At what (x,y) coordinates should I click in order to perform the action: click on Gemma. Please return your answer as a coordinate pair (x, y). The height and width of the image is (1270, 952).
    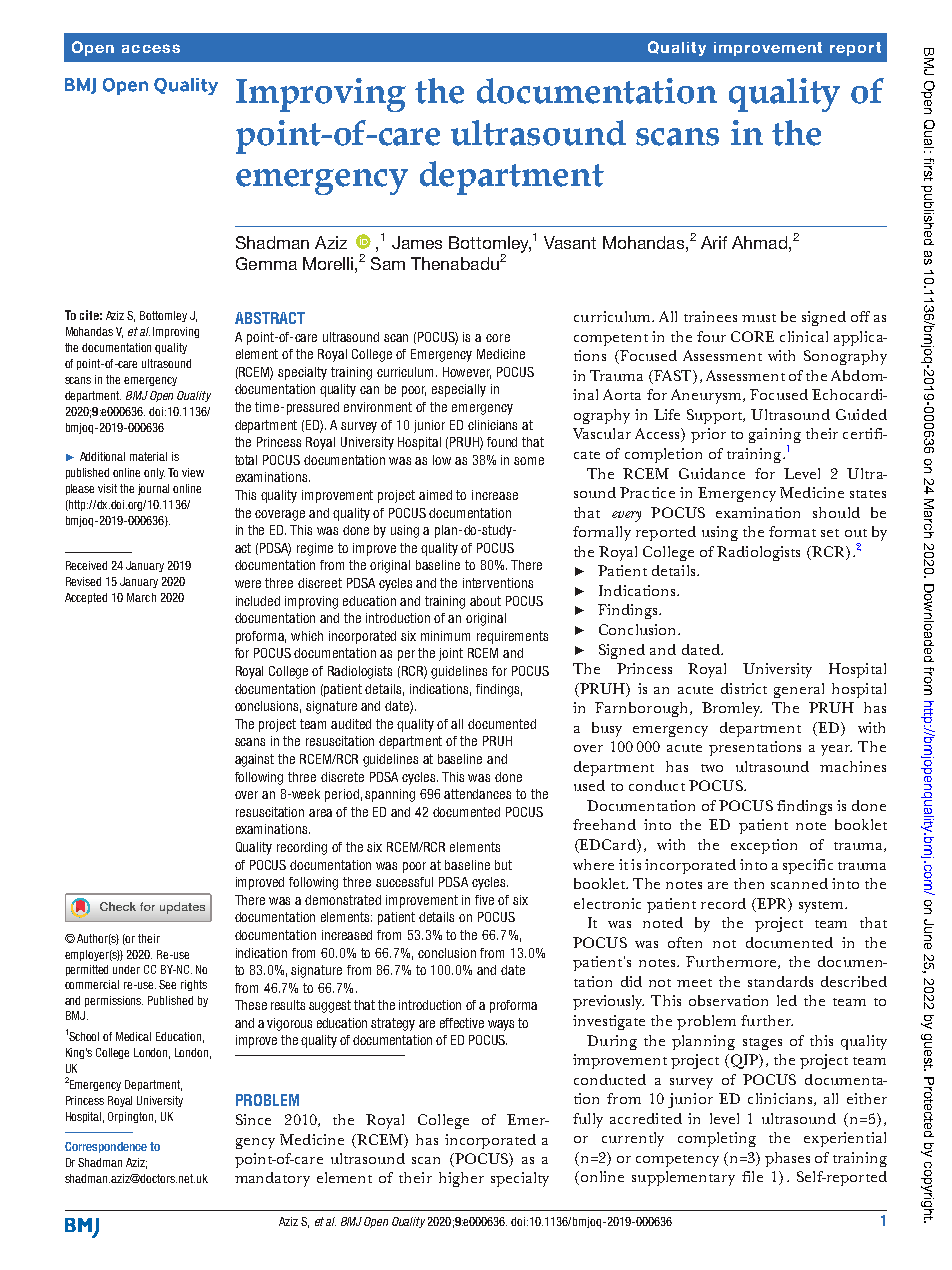
    Looking at the image, I should click on (266, 263).
